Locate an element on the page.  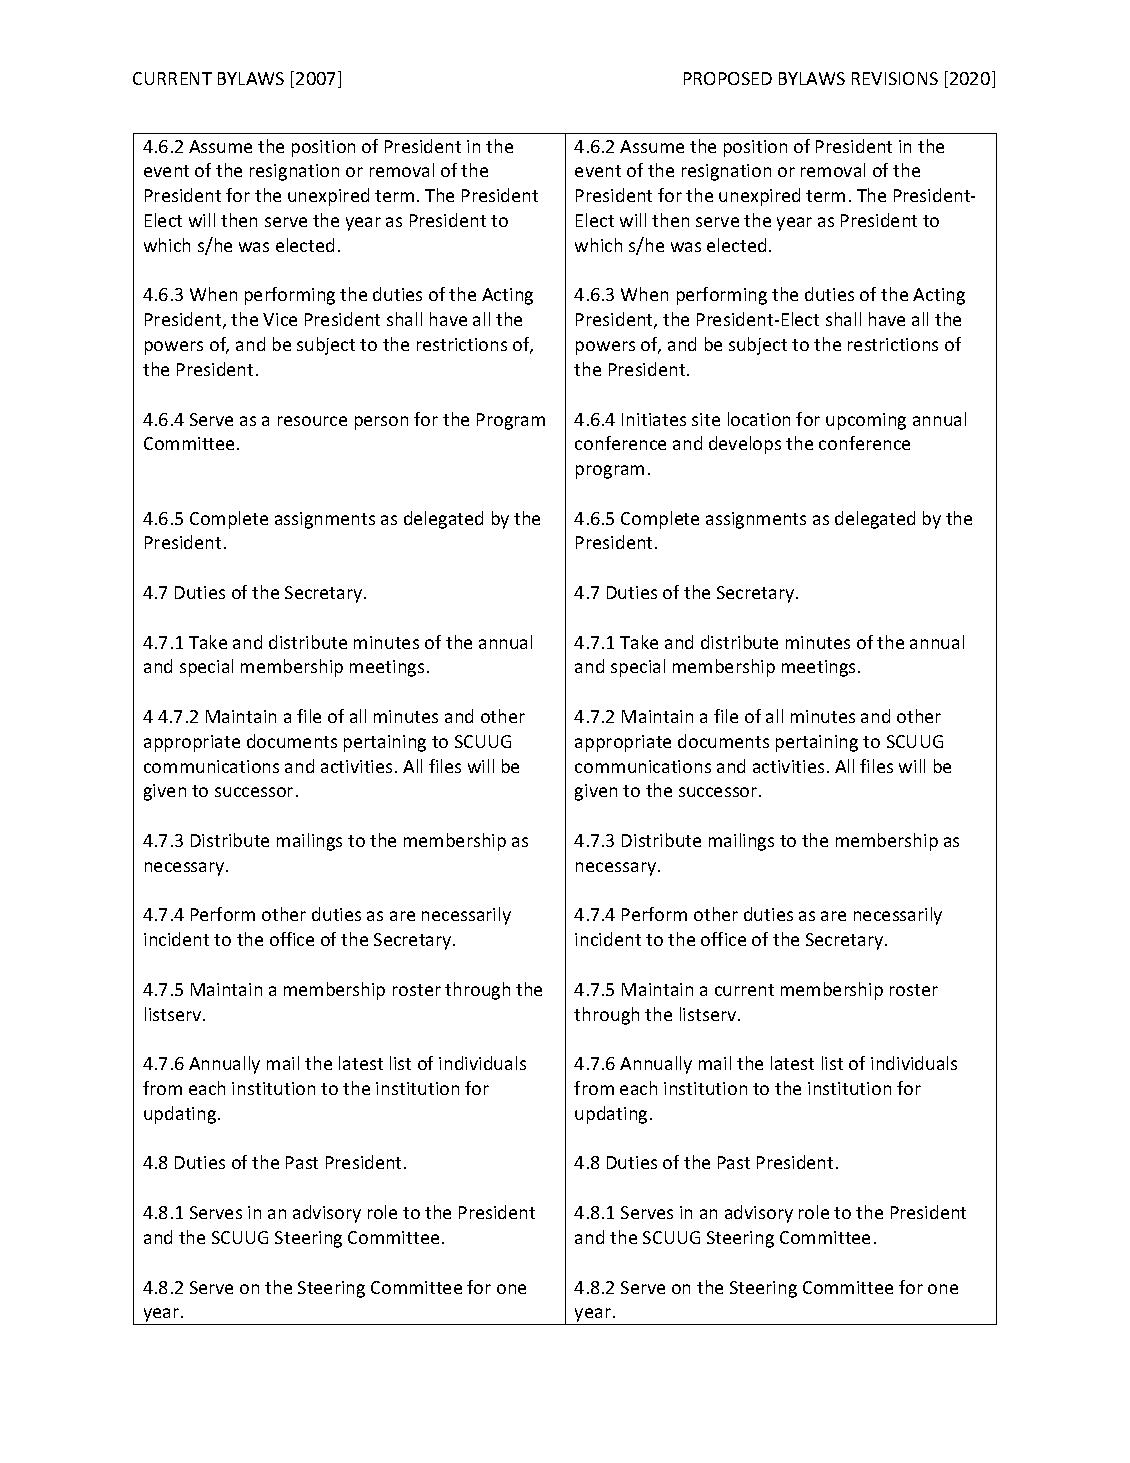
Vice is located at coordinates (280, 319).
